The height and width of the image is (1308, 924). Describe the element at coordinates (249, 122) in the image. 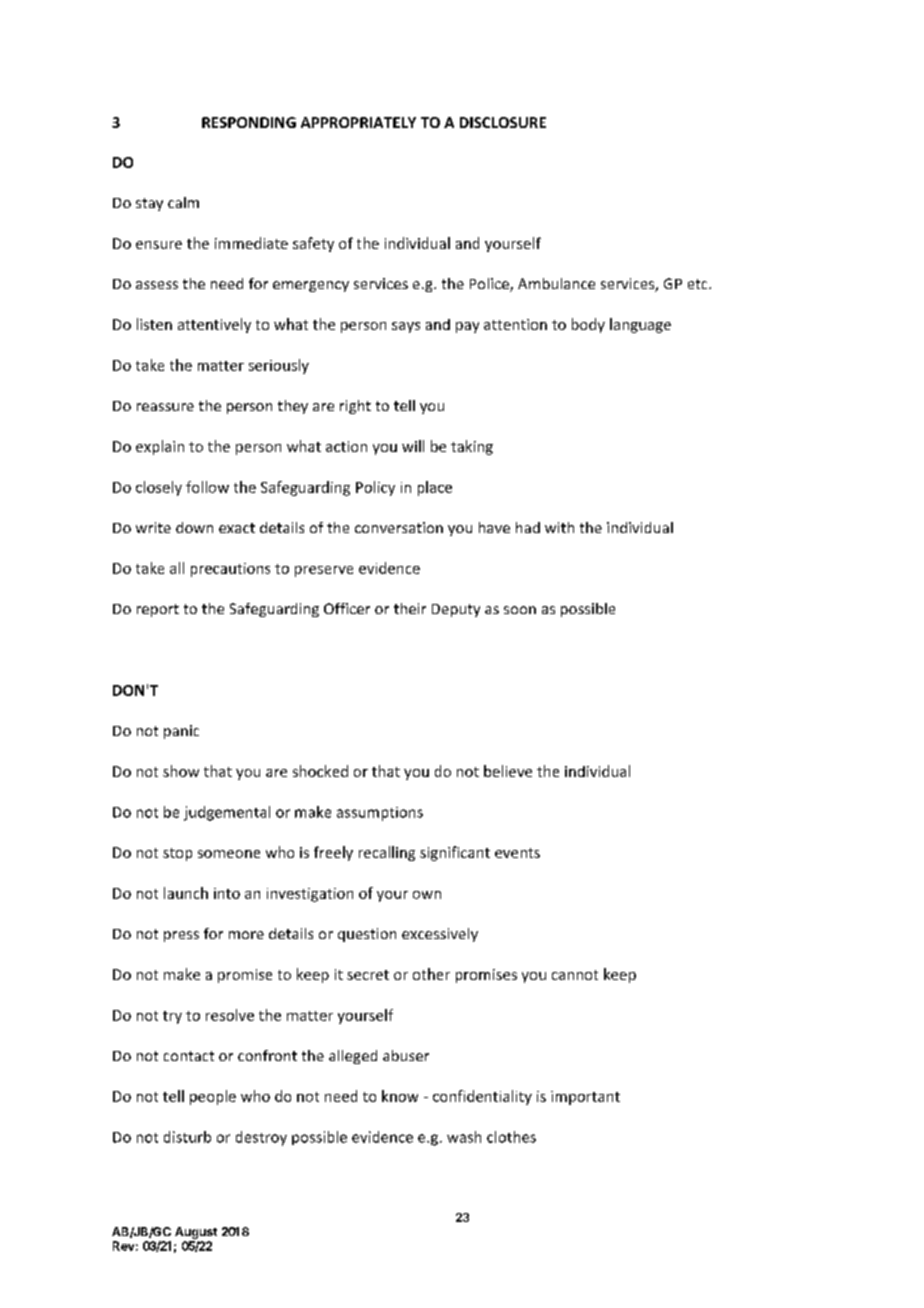

I see `RESPONDING` at that location.
